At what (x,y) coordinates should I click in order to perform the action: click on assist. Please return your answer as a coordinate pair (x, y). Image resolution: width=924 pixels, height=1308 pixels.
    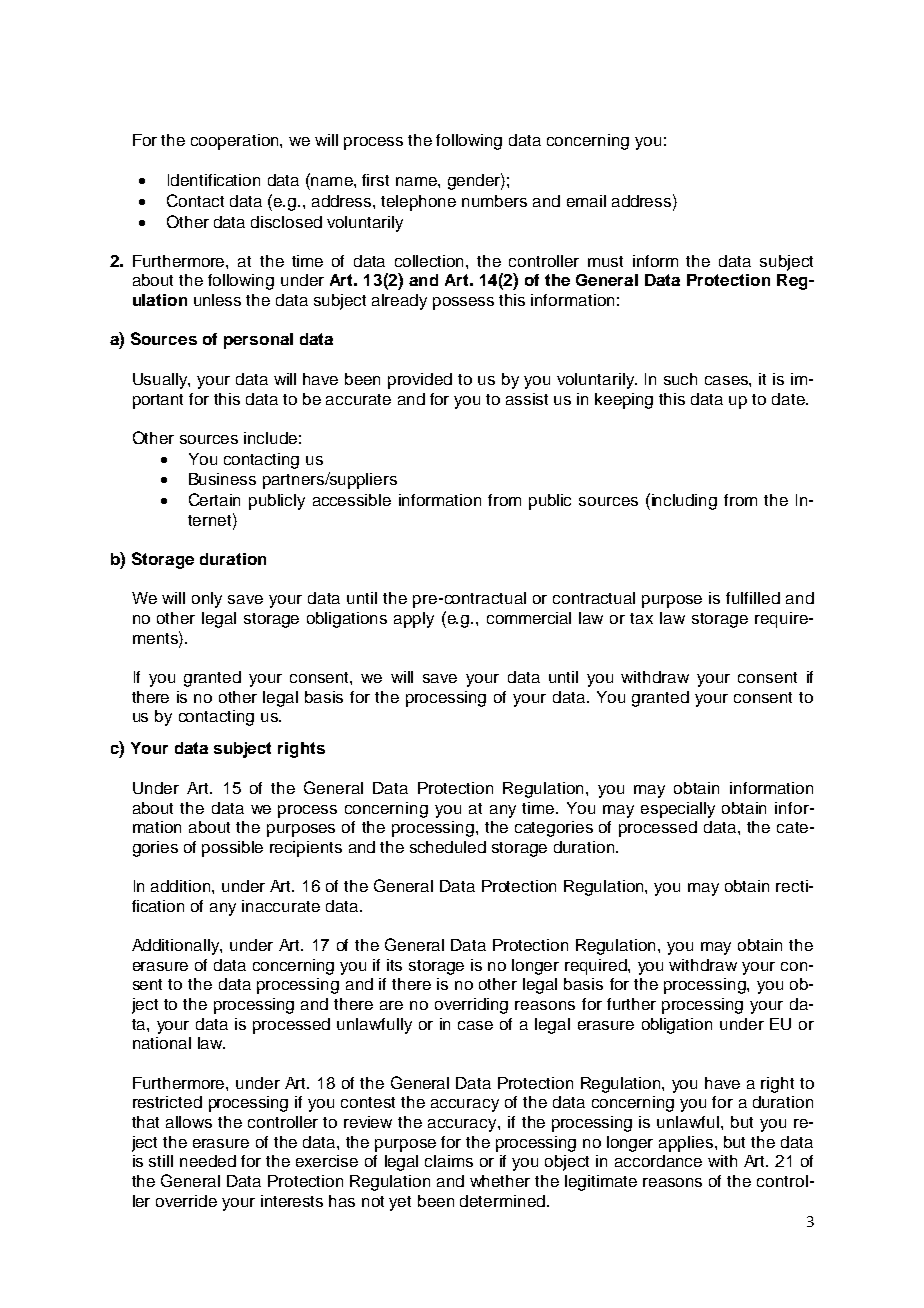
    Looking at the image, I should click on (527, 399).
